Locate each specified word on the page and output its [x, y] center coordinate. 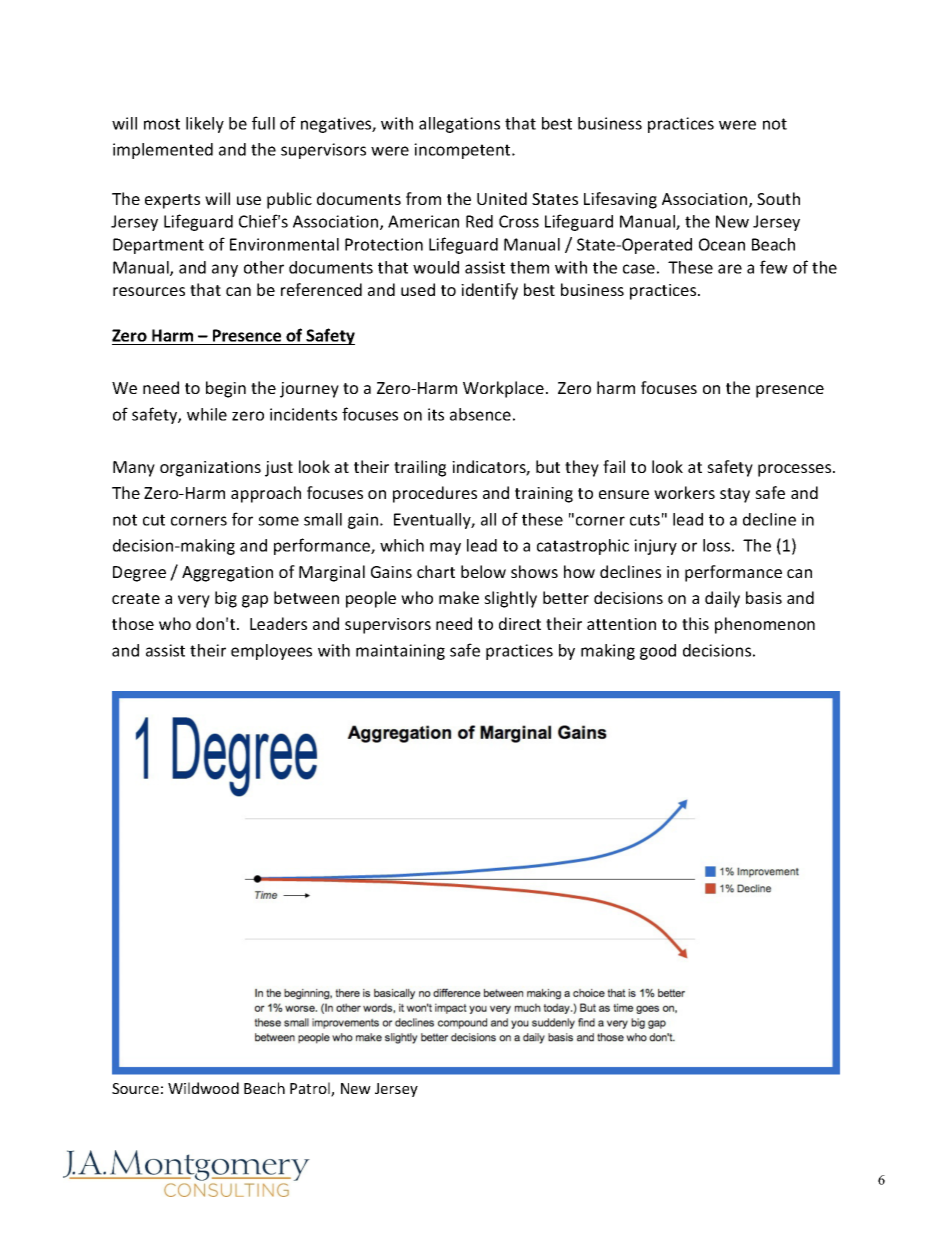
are [730, 269]
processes [796, 470]
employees [271, 652]
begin [226, 389]
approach [266, 494]
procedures [435, 494]
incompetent [463, 151]
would [436, 267]
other [264, 267]
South [778, 198]
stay [735, 495]
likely [205, 125]
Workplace [503, 389]
